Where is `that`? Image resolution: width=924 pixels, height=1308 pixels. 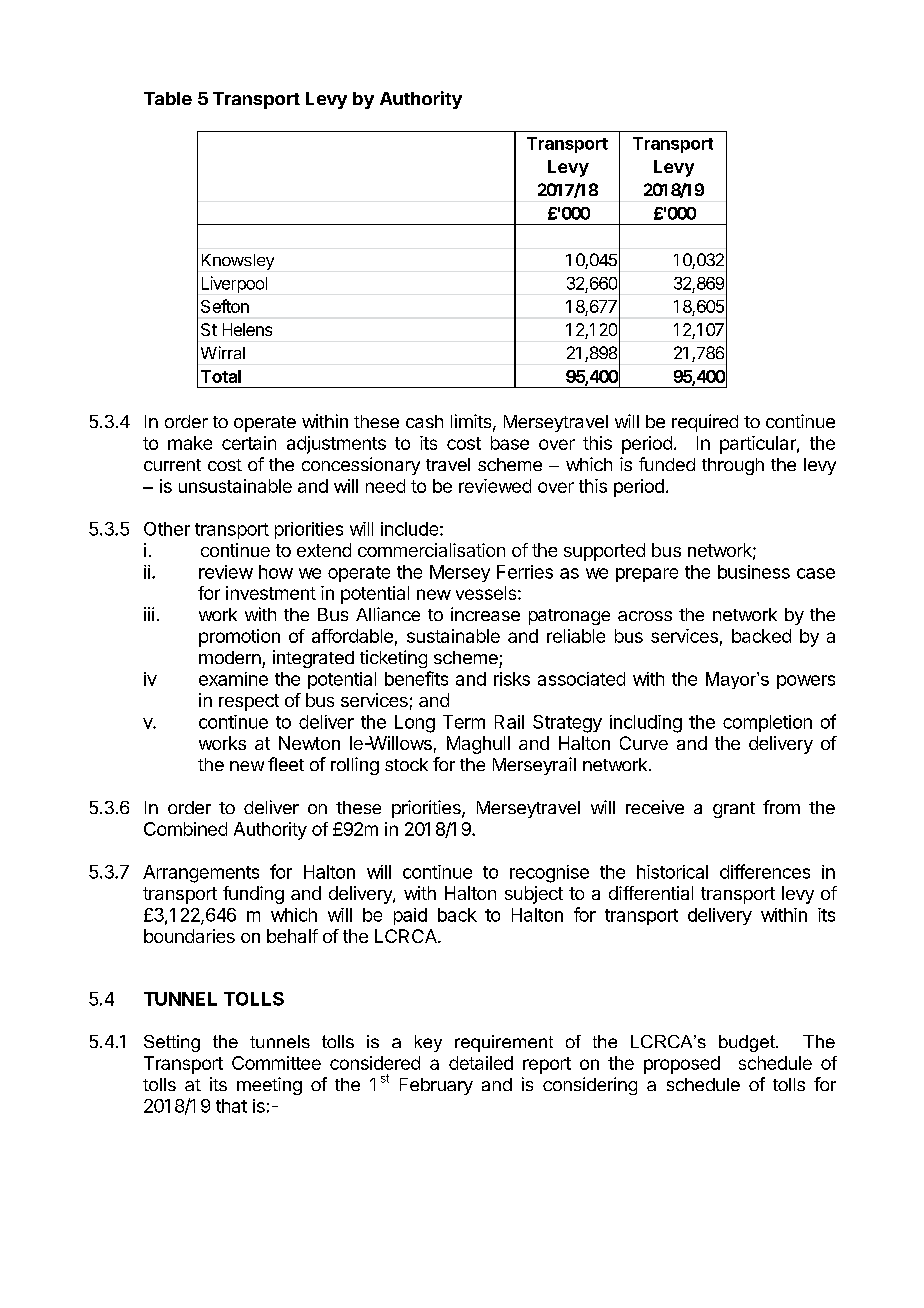 that is located at coordinates (231, 1106).
